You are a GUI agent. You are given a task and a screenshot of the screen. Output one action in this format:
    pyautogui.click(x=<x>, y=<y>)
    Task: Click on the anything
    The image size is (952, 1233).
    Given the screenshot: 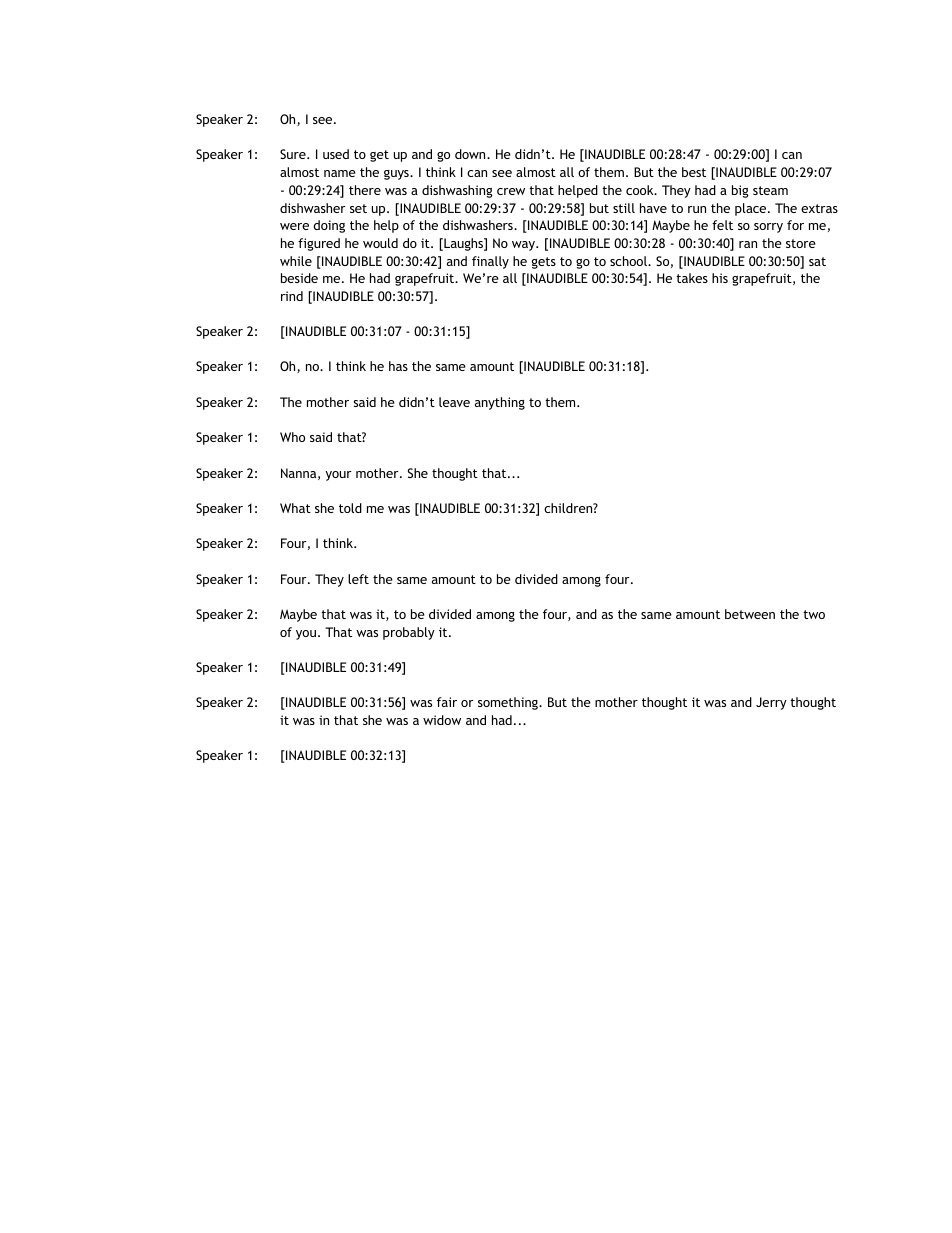 What is the action you would take?
    pyautogui.click(x=500, y=403)
